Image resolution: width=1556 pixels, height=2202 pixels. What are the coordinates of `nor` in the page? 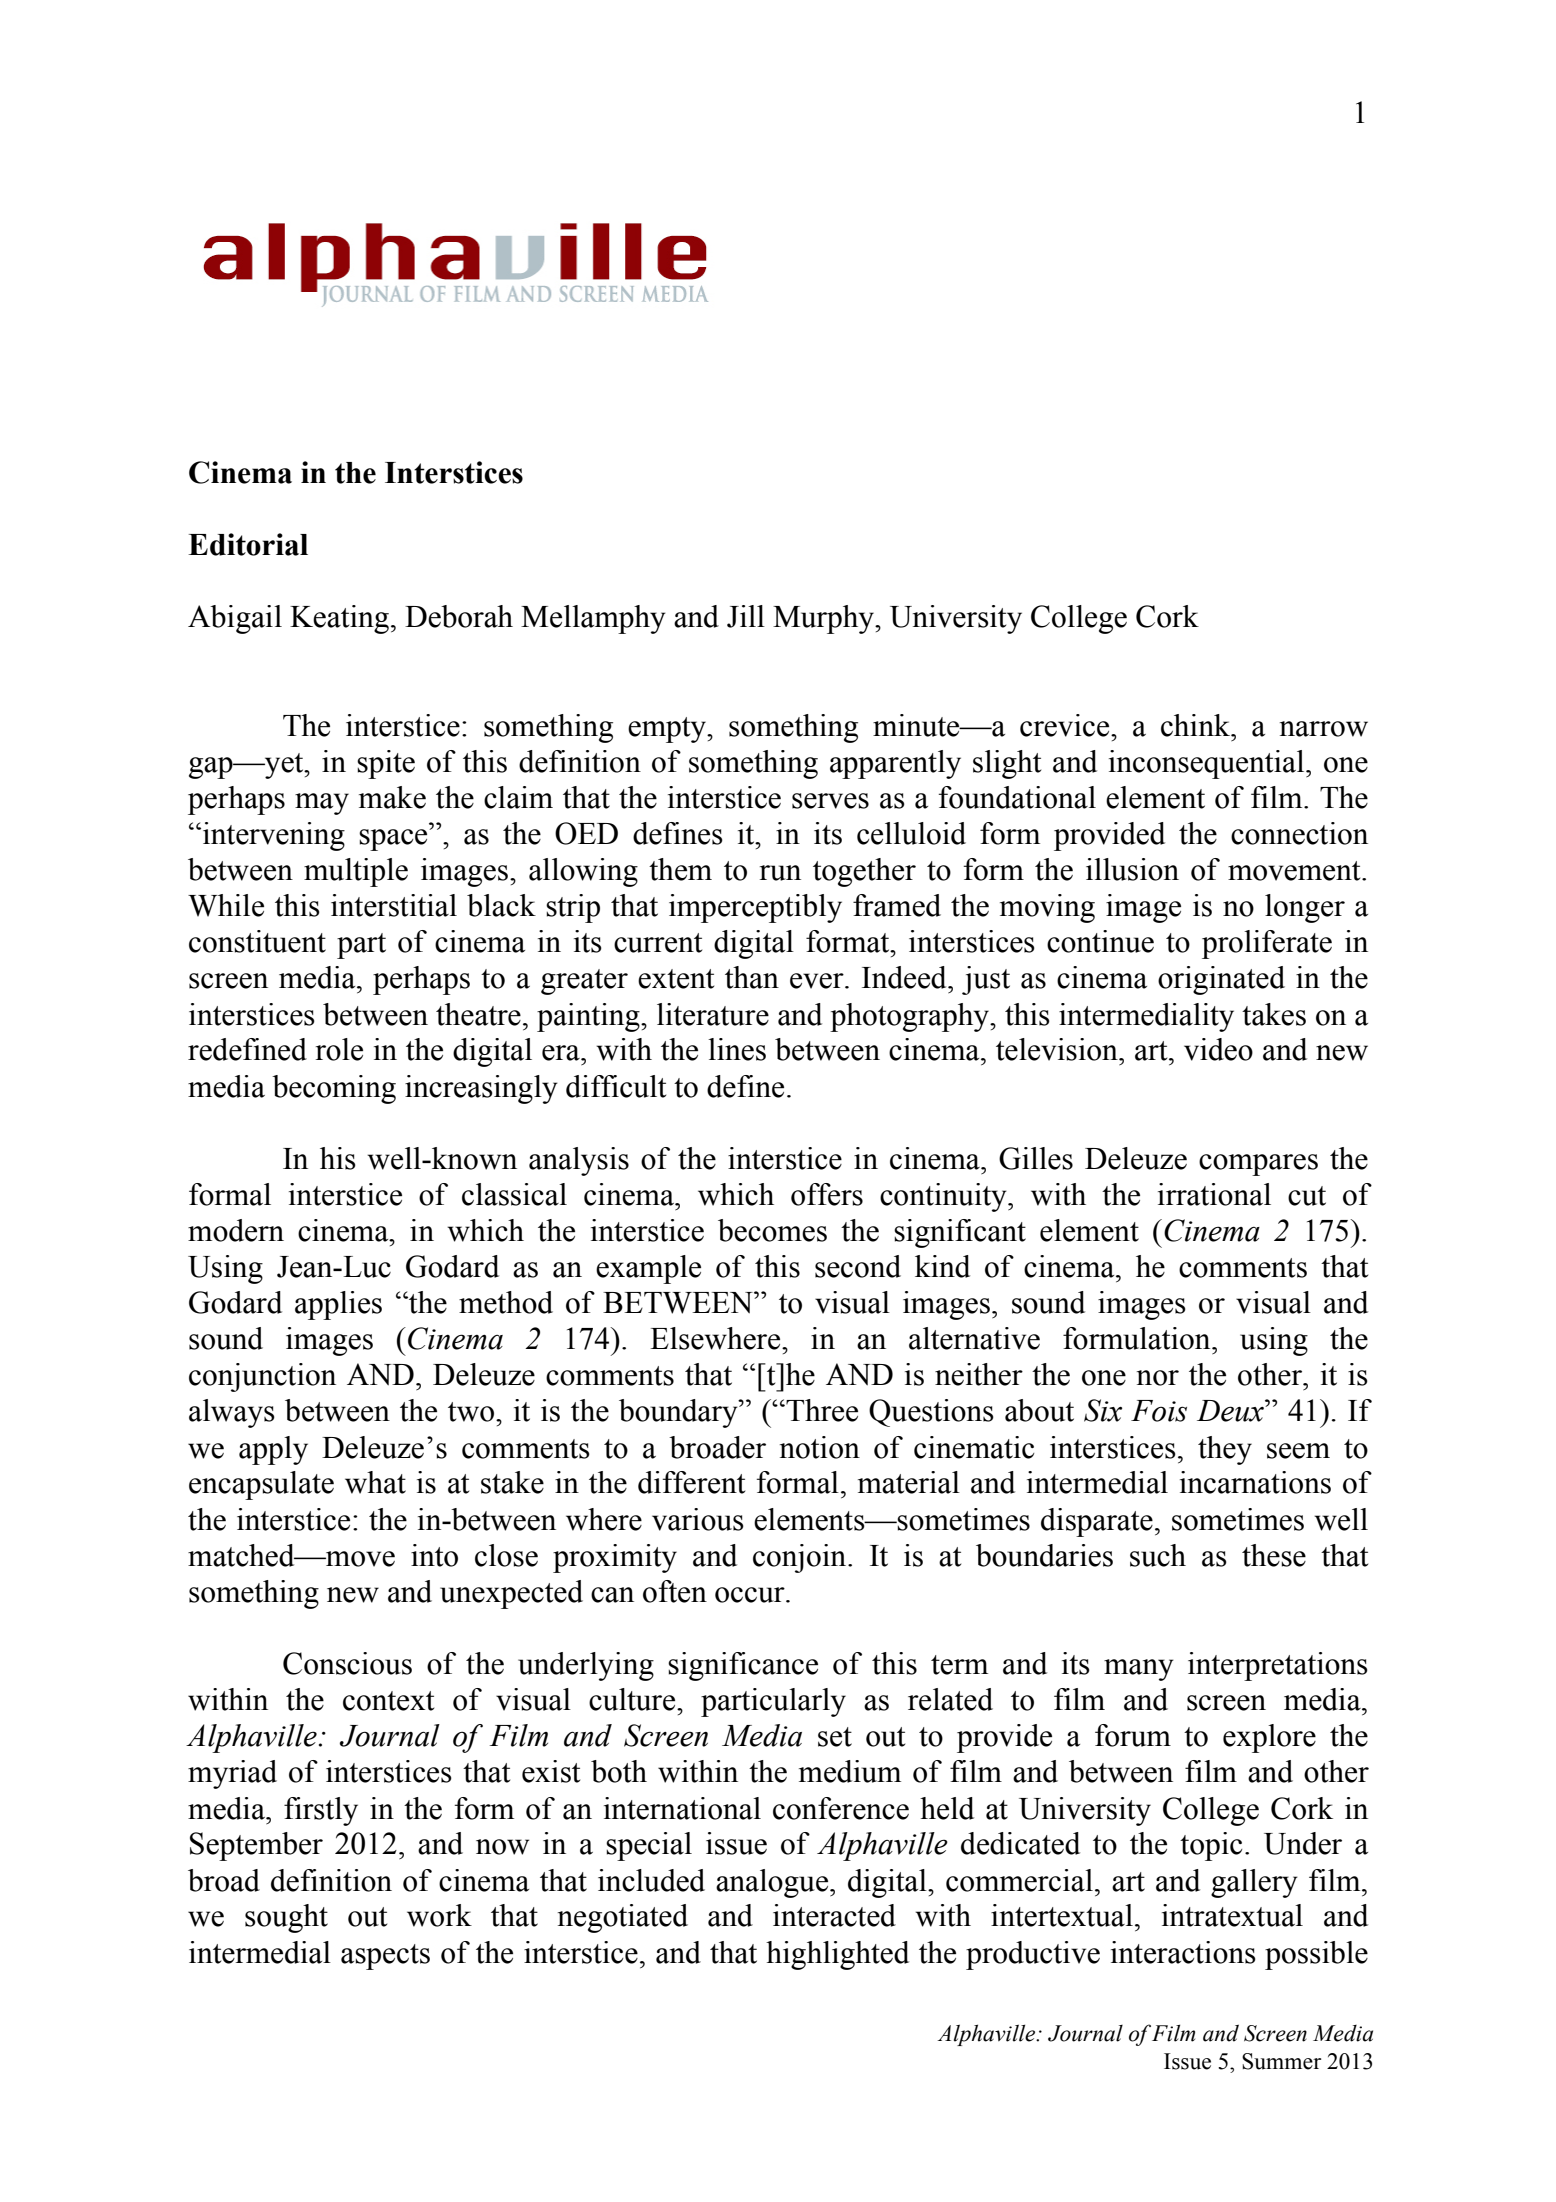 It's located at (1158, 1378).
